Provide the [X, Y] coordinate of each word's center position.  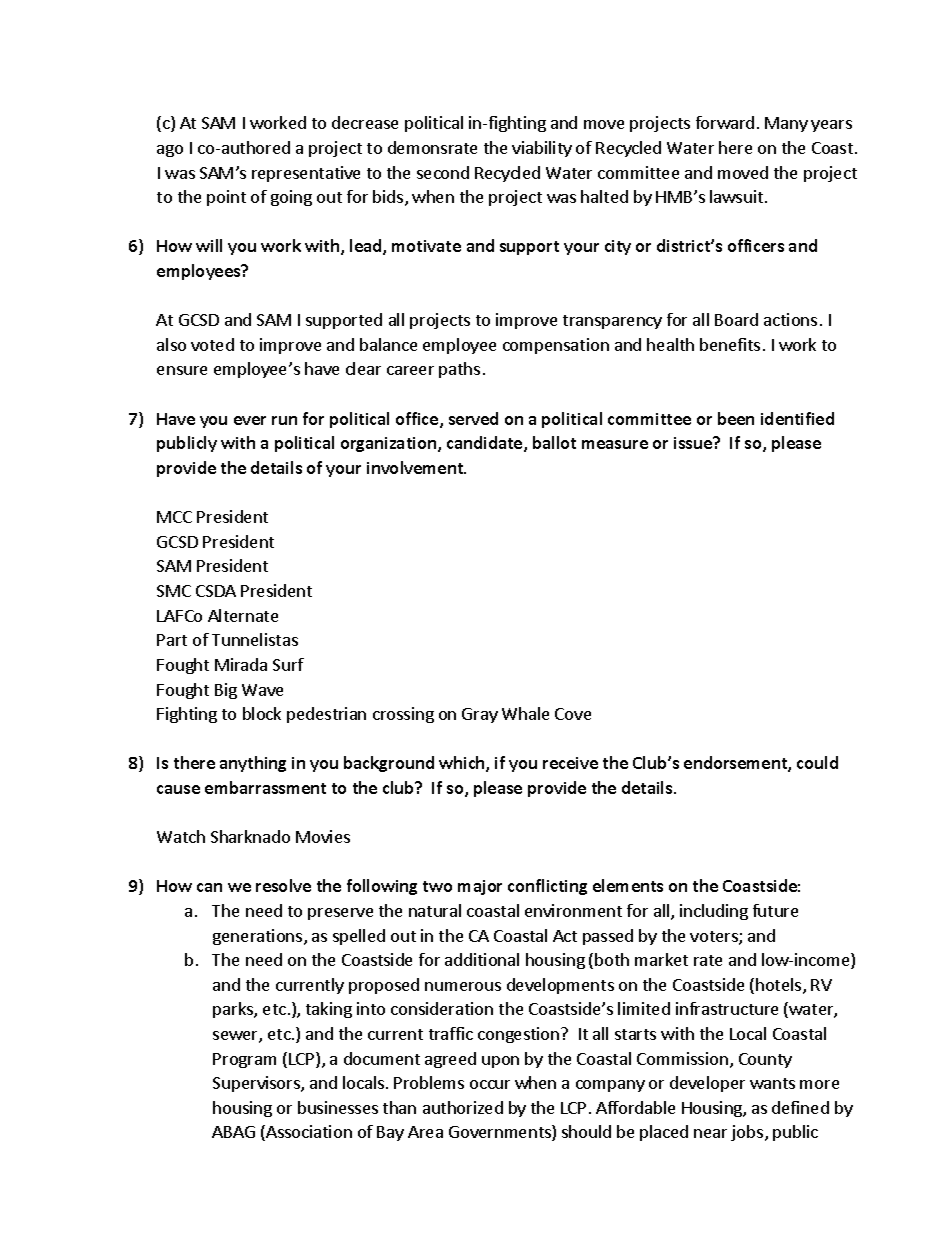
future [775, 910]
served [473, 418]
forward [725, 122]
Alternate [243, 615]
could [817, 762]
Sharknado [250, 836]
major [480, 887]
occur [490, 1084]
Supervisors [257, 1084]
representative [306, 174]
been [736, 418]
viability [542, 149]
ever [250, 420]
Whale [525, 713]
